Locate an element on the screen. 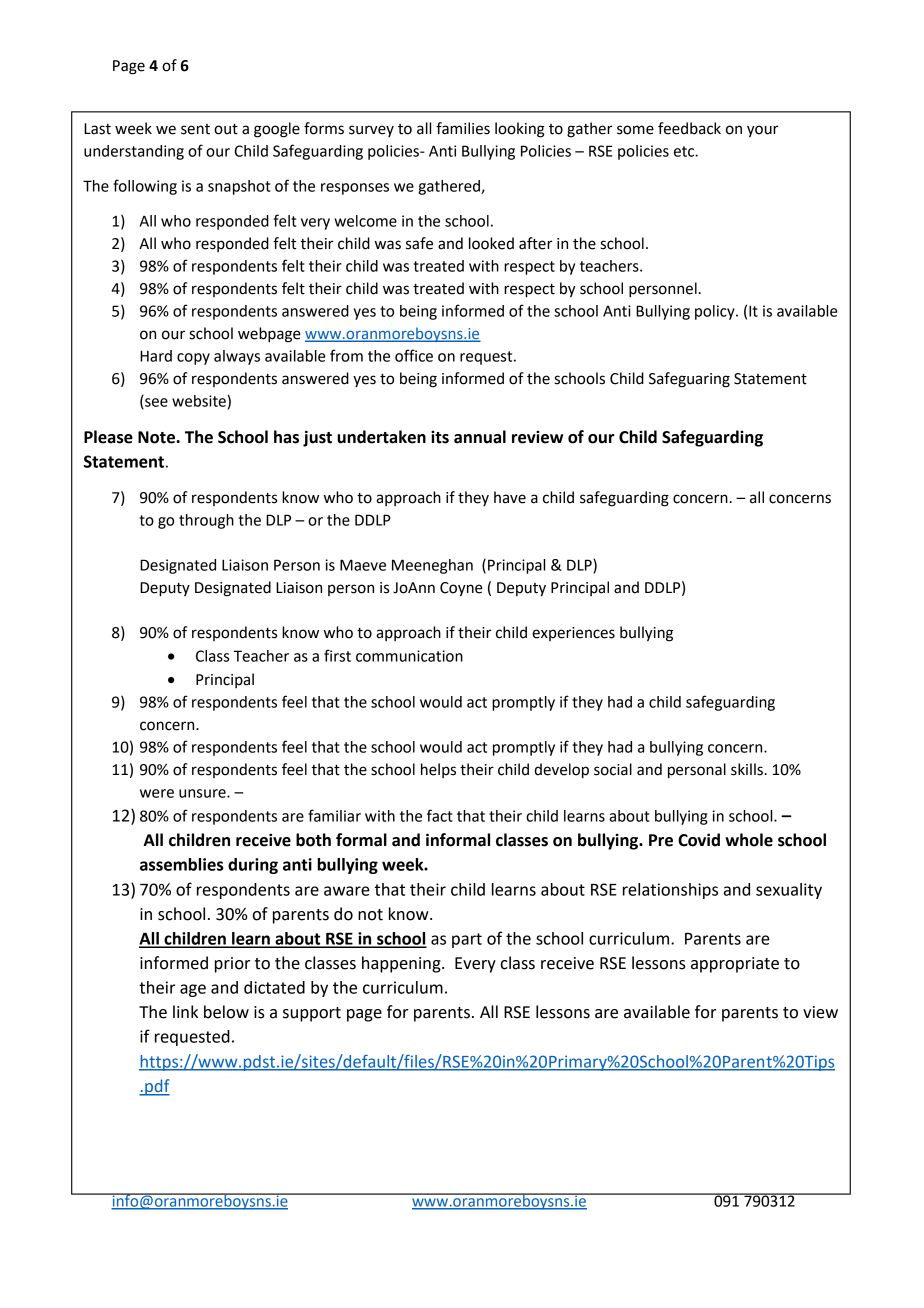 Image resolution: width=924 pixels, height=1308 pixels. experiences is located at coordinates (573, 634).
